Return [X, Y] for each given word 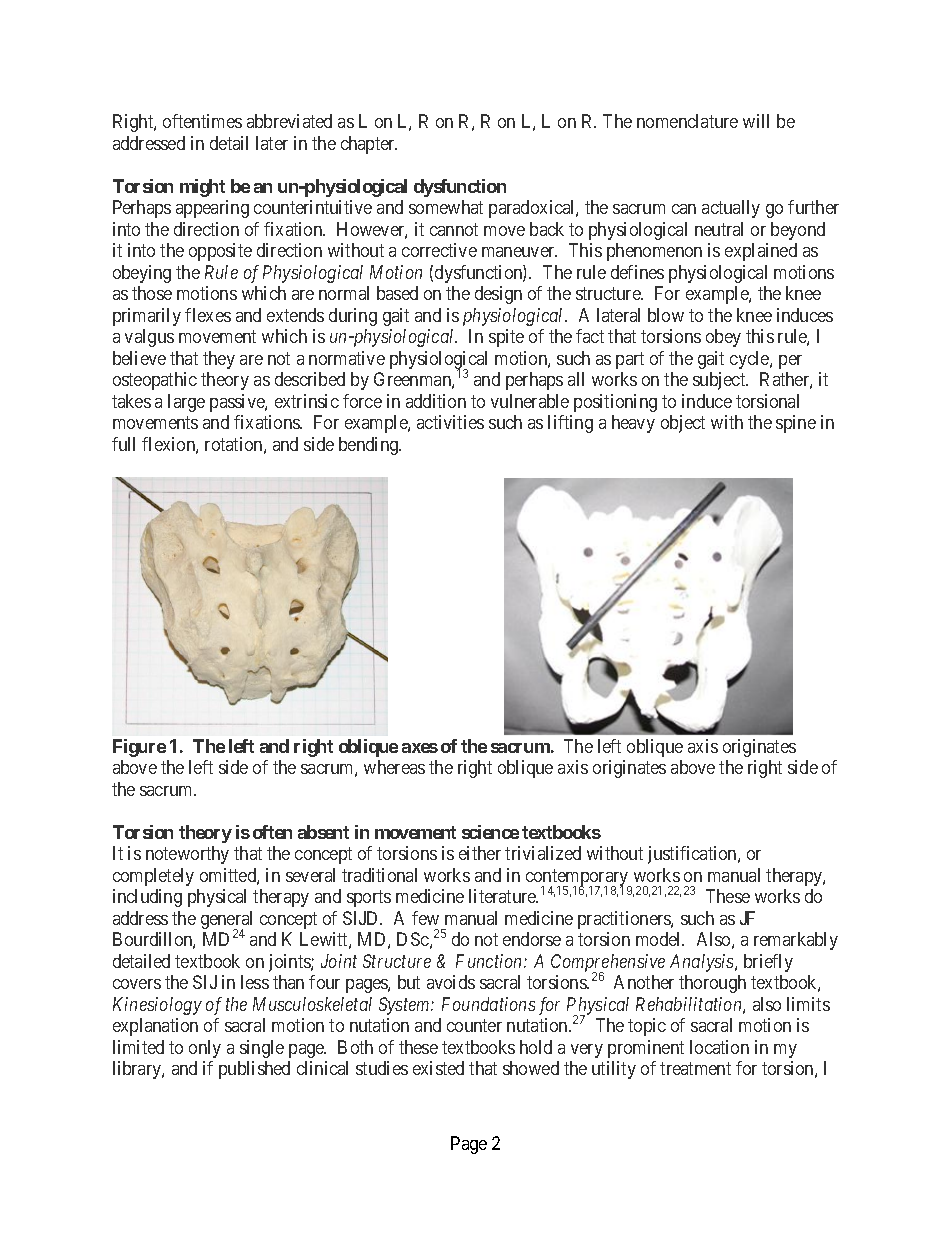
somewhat [446, 207]
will [756, 121]
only [205, 1049]
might [202, 188]
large [186, 403]
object [683, 424]
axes [420, 748]
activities [450, 422]
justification [693, 855]
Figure [139, 748]
